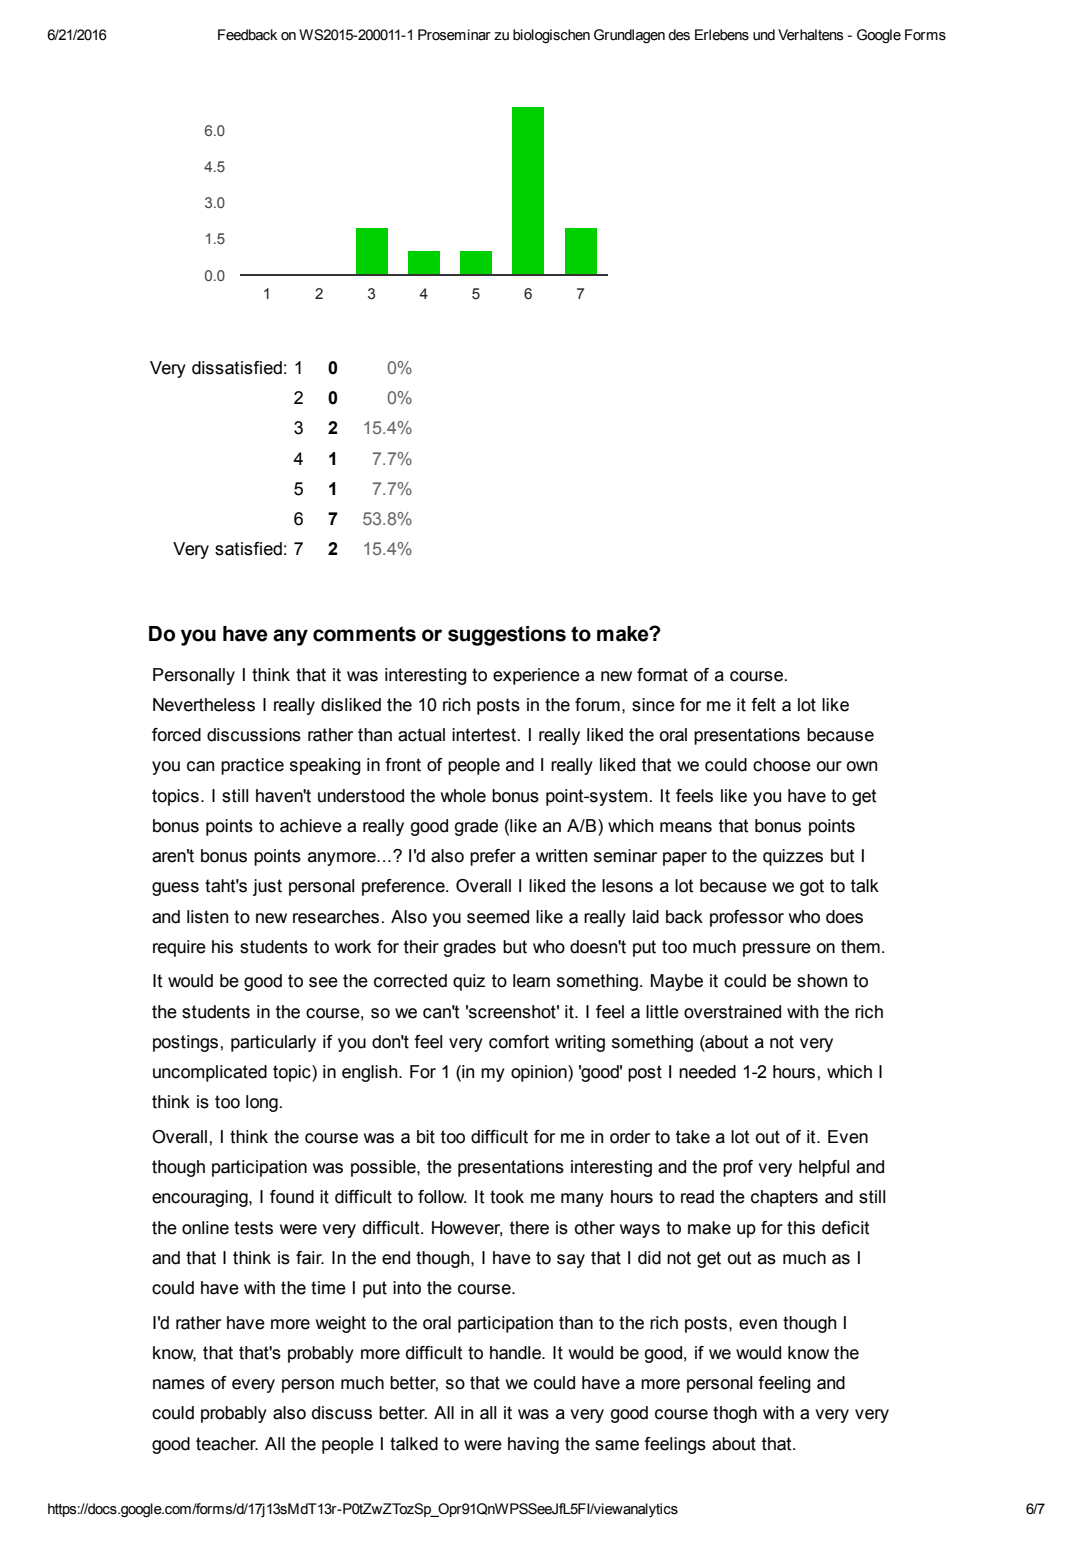 This document has height=1545, width=1092. I want to click on felt, so click(763, 705).
